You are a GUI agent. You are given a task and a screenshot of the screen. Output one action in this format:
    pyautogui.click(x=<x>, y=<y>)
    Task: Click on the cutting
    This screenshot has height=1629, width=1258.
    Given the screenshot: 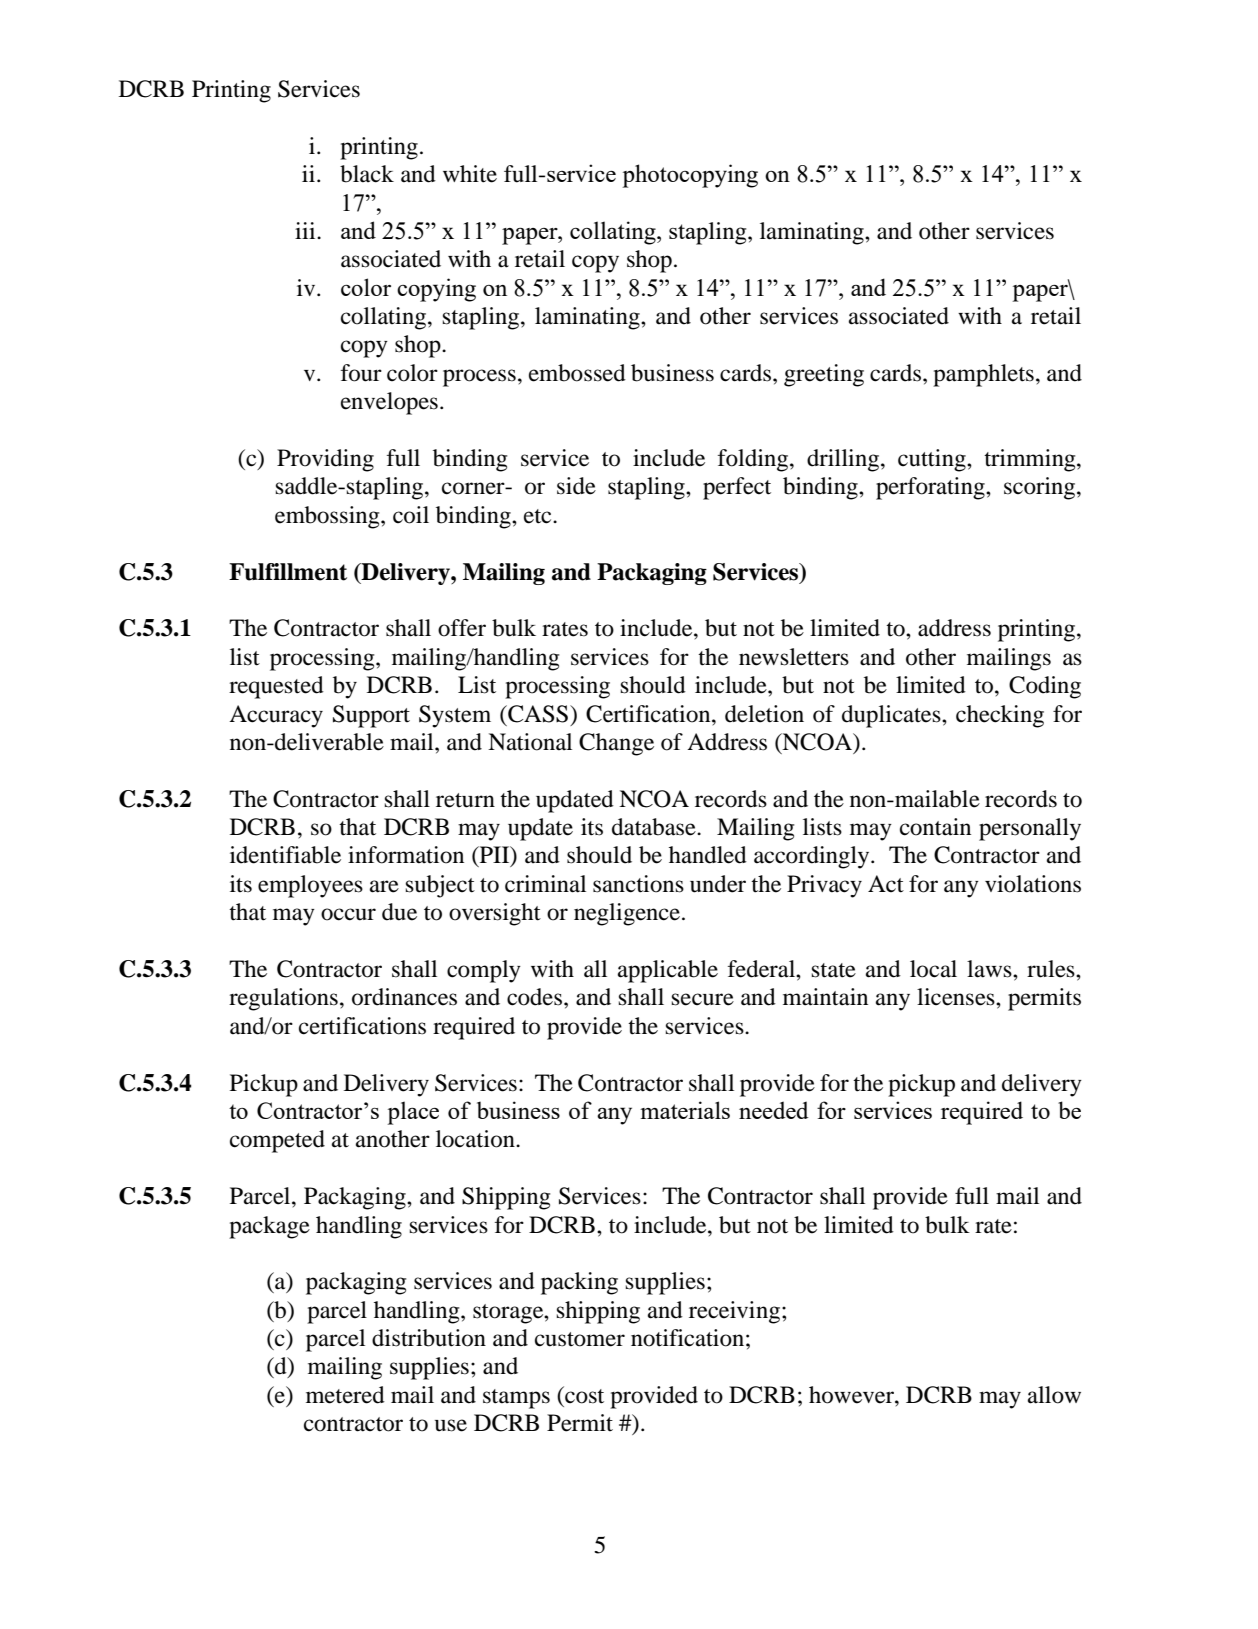 What is the action you would take?
    pyautogui.click(x=933, y=460)
